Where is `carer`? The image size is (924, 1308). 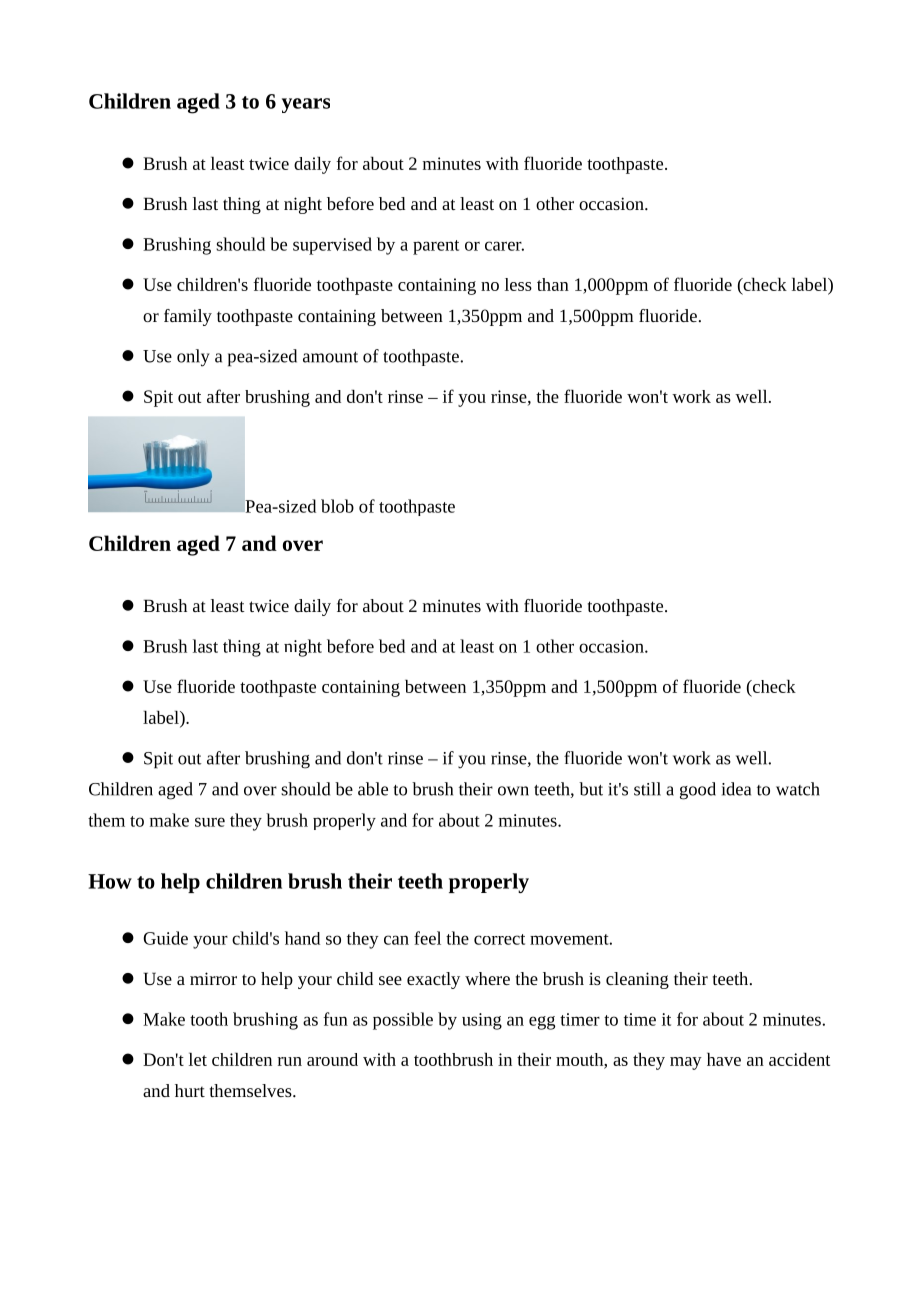 carer is located at coordinates (504, 246).
